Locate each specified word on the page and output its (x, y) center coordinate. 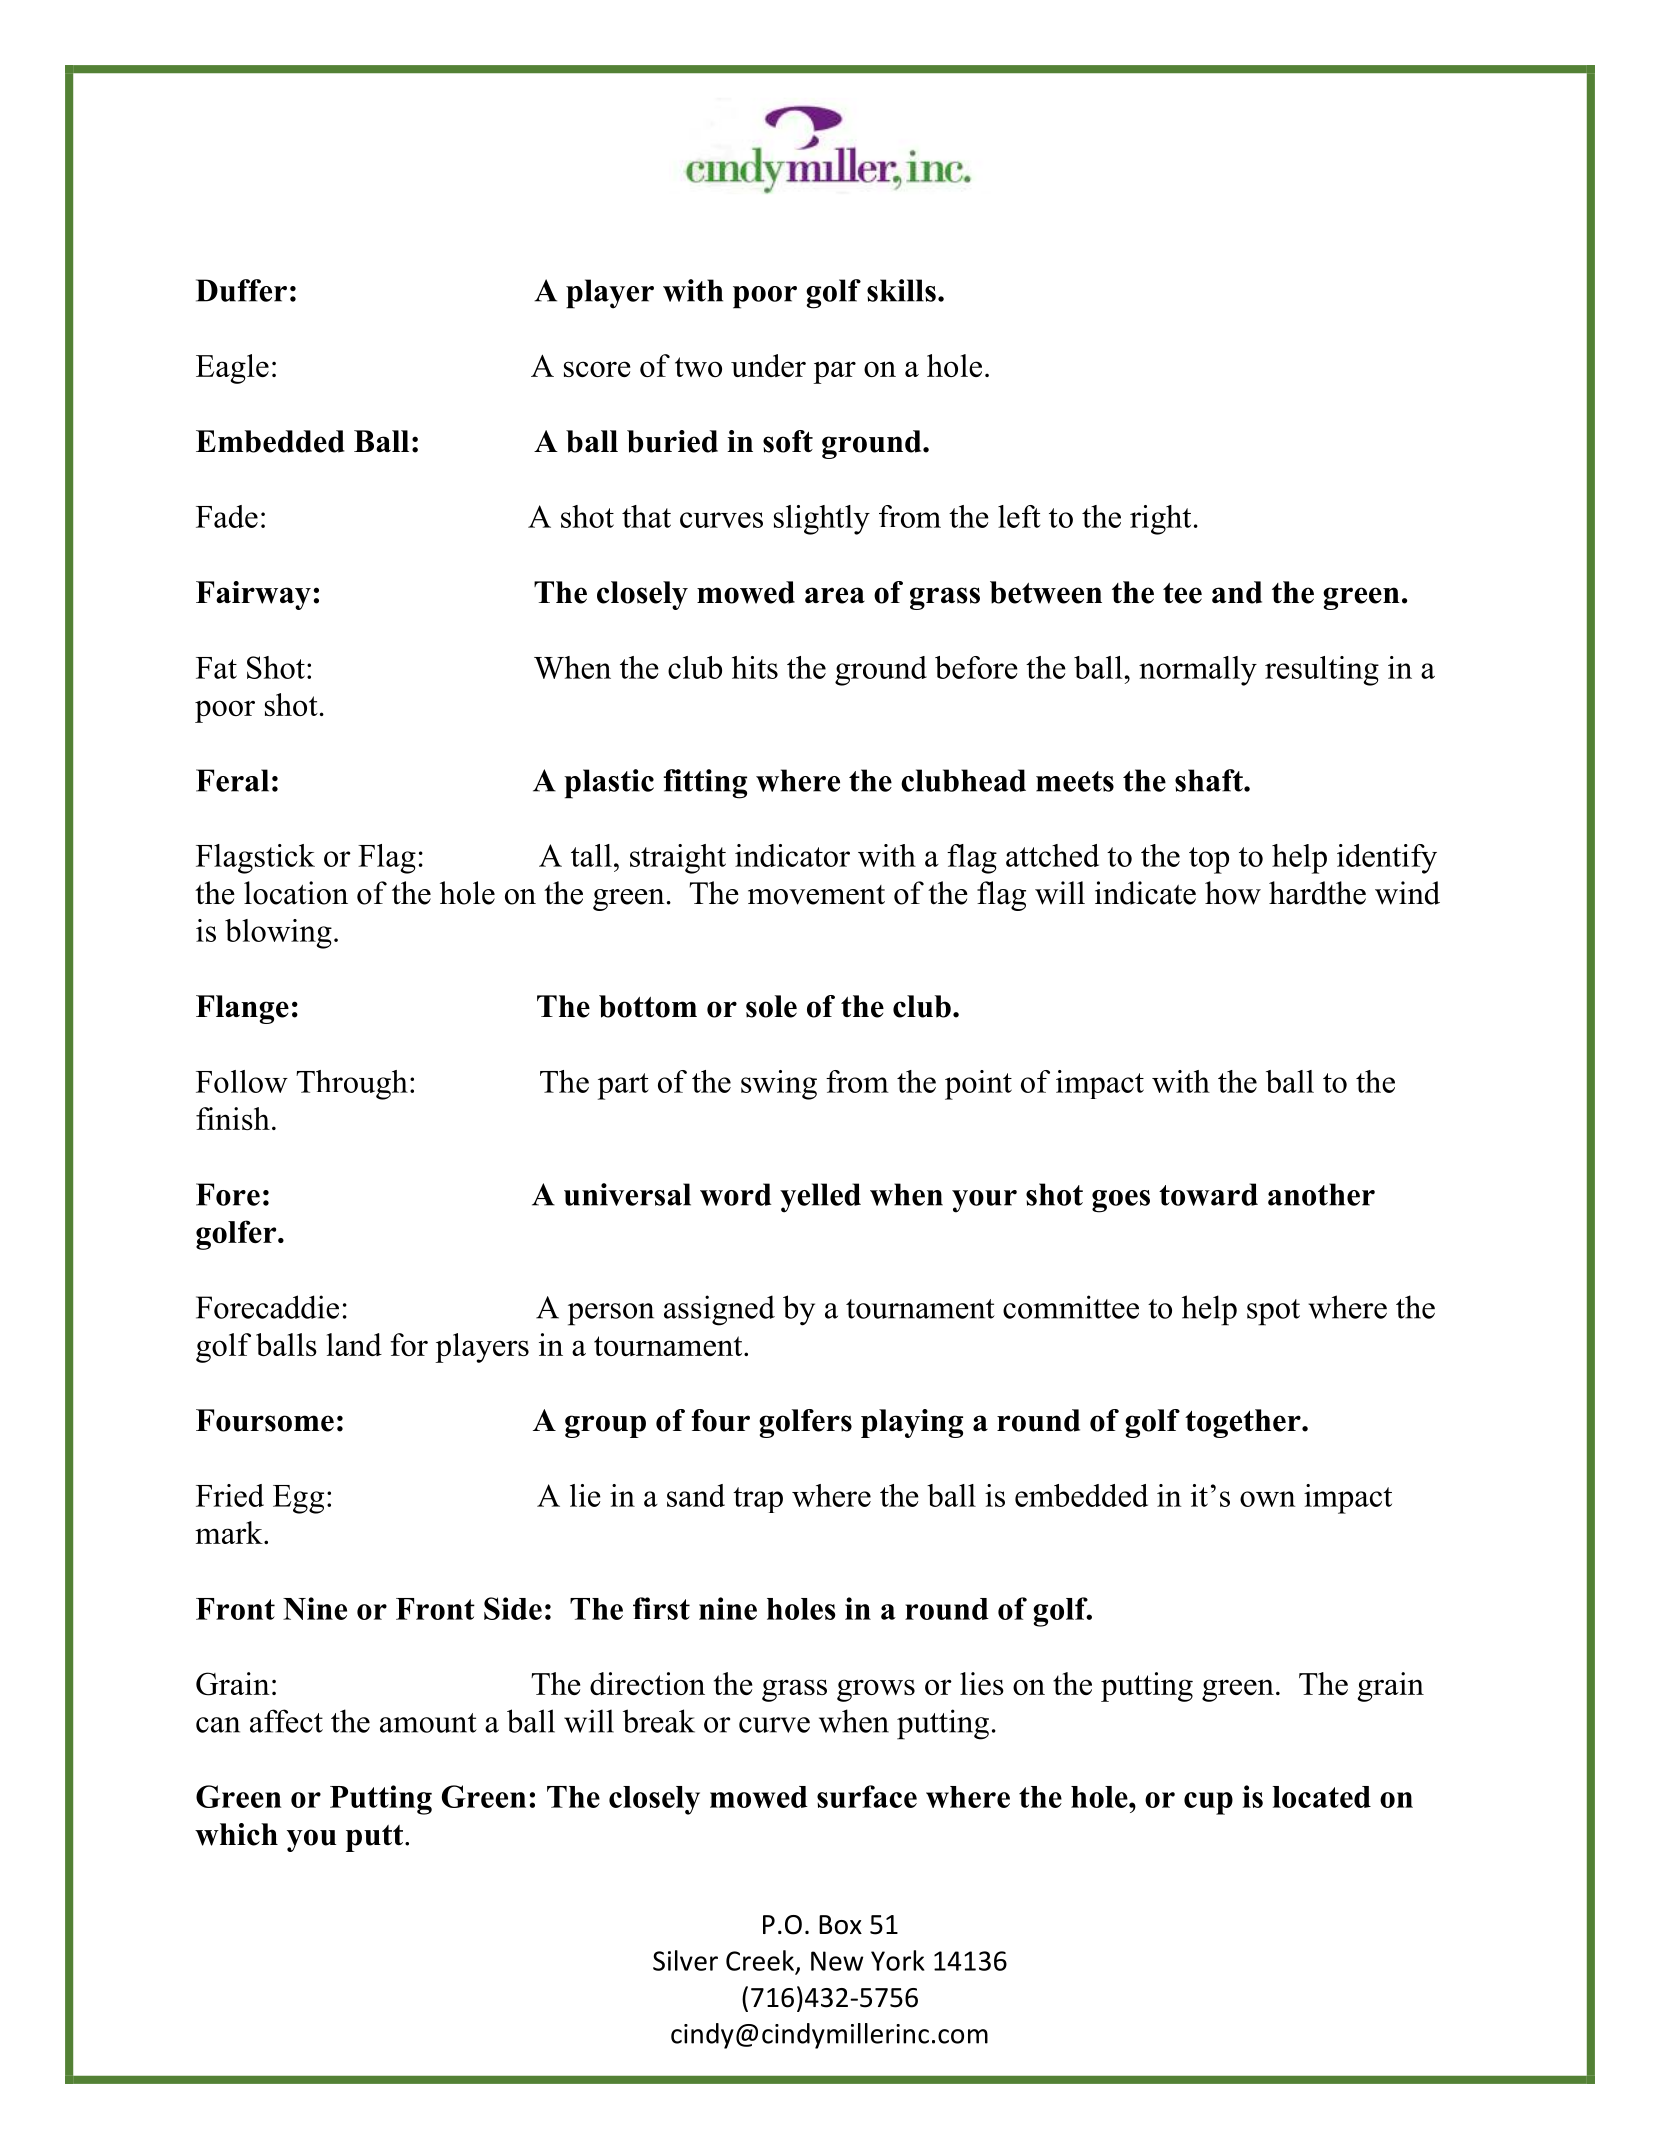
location (296, 893)
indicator (792, 855)
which (236, 1834)
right (1160, 520)
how (1233, 893)
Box (840, 1925)
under (768, 365)
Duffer (241, 290)
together (1244, 1423)
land (354, 1344)
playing (912, 1423)
